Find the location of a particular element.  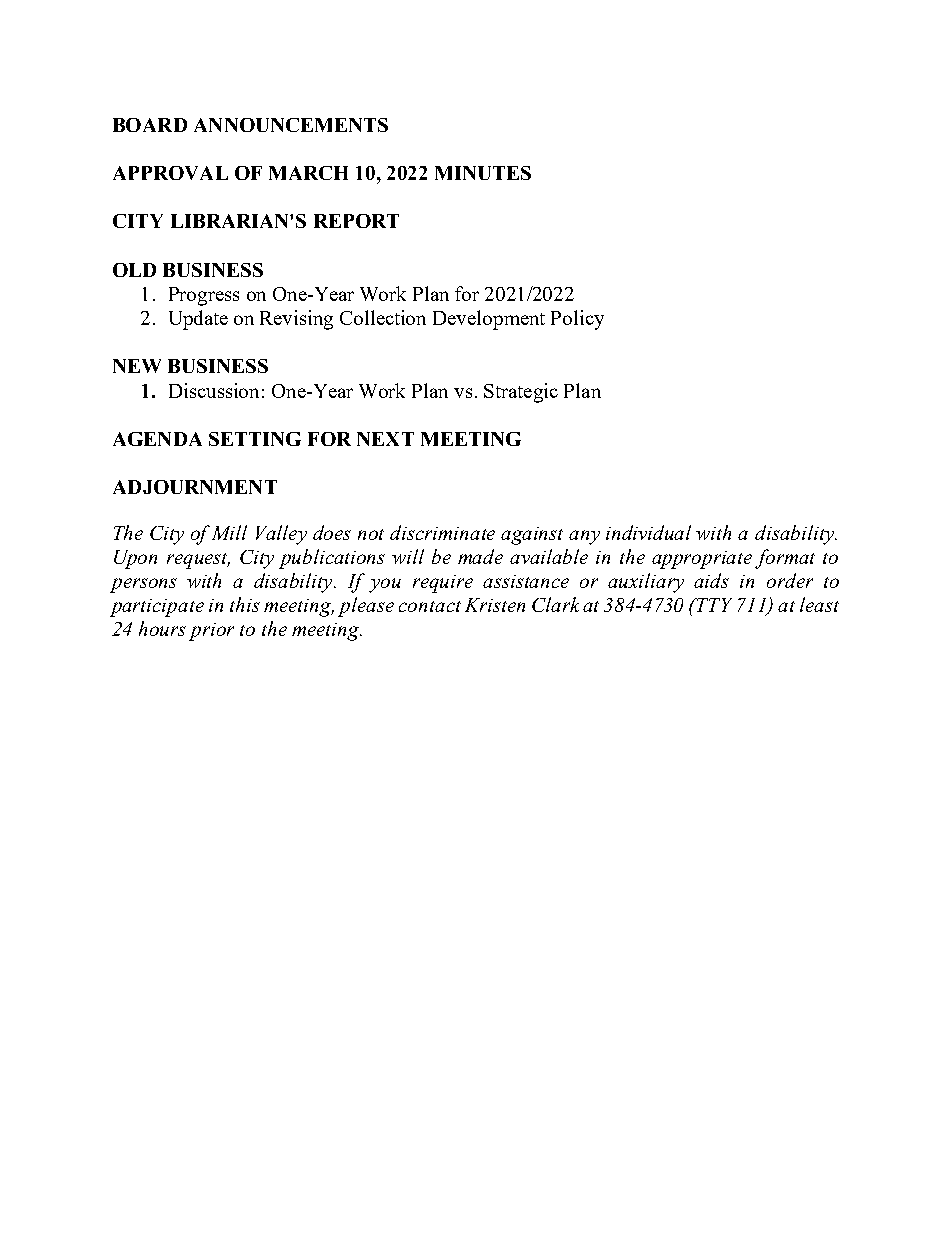

REPORT is located at coordinates (356, 221).
